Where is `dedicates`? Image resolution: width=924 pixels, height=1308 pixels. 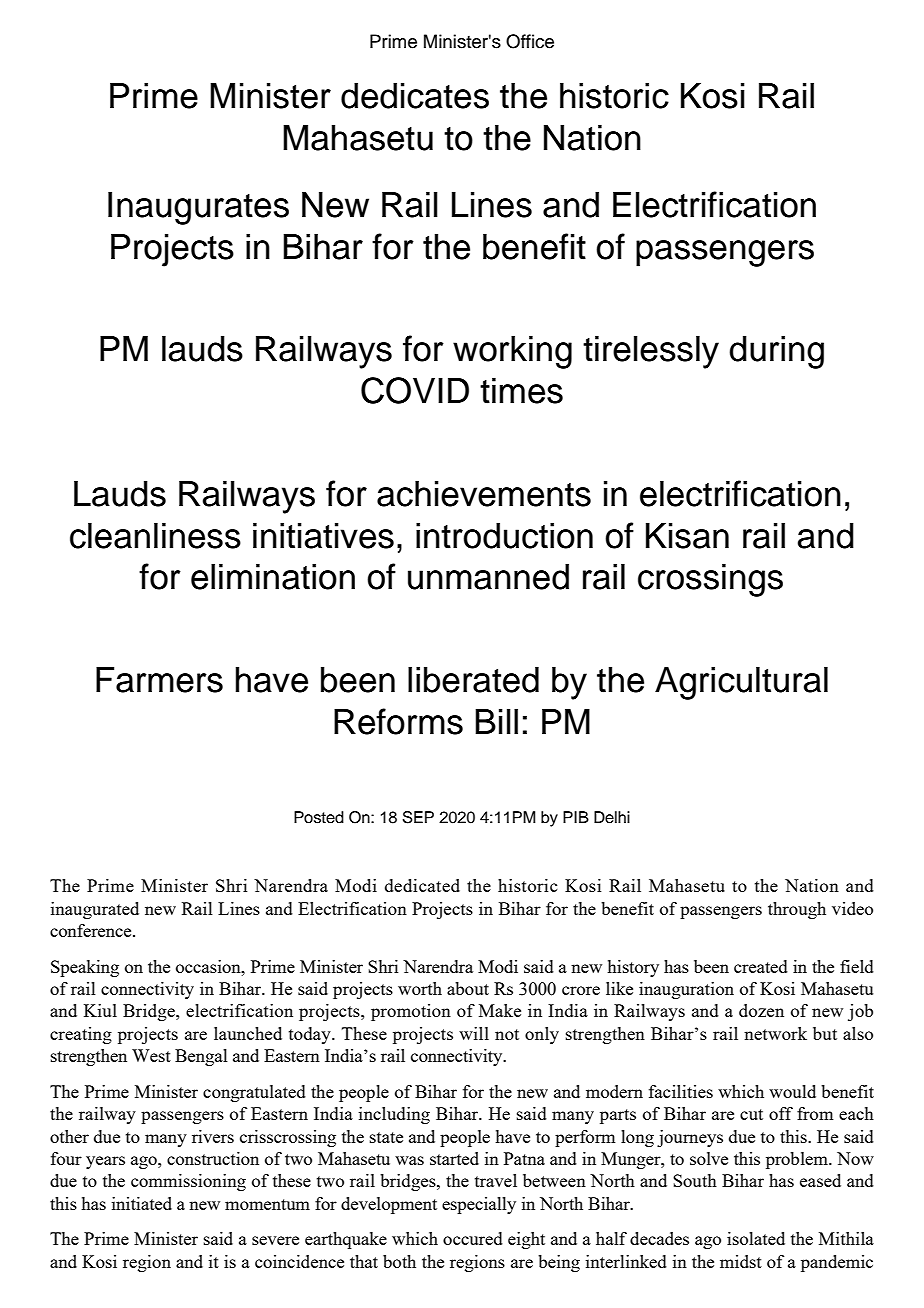 dedicates is located at coordinates (415, 96).
